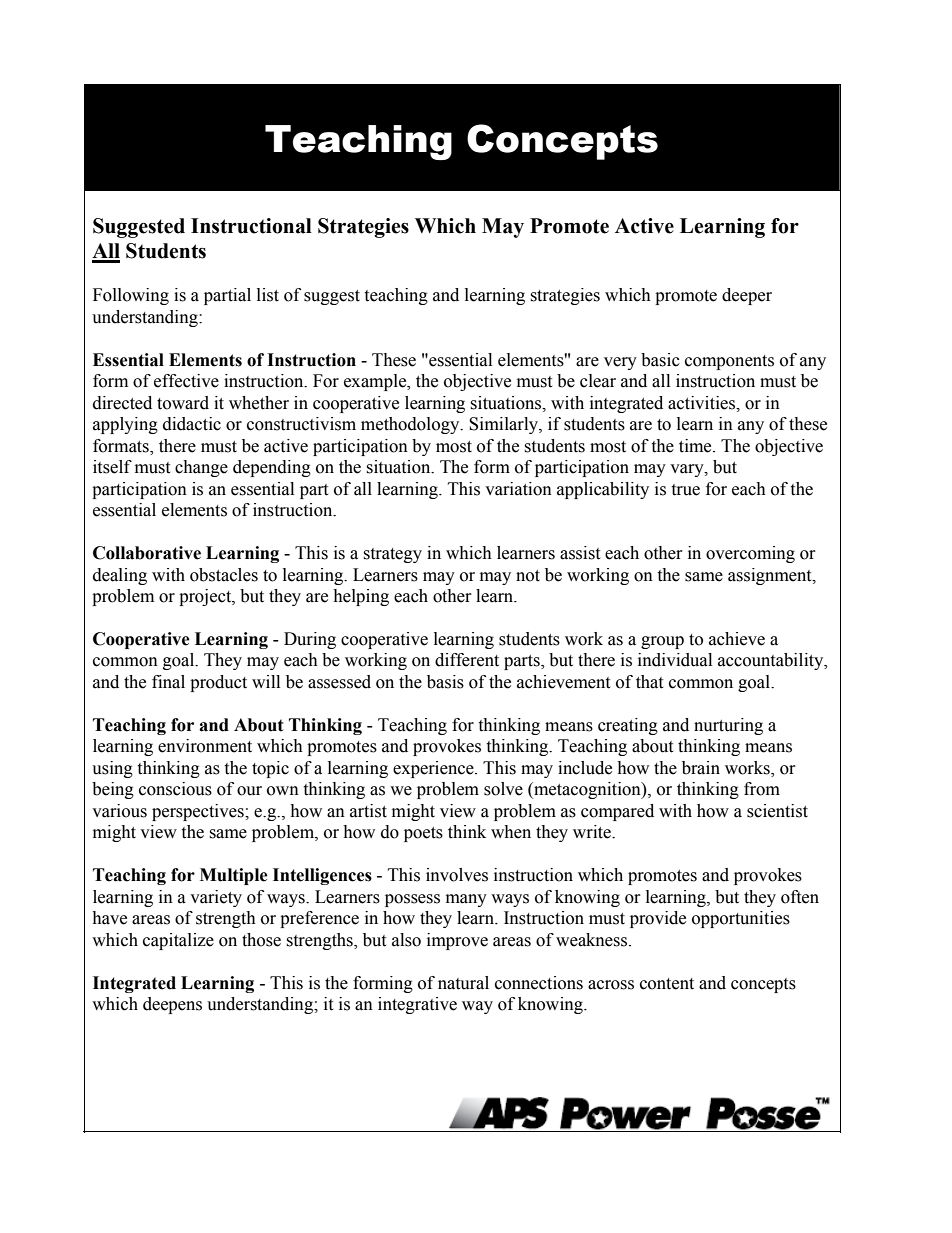 This document has width=952, height=1233. What do you see at coordinates (701, 768) in the document?
I see `brain` at bounding box center [701, 768].
